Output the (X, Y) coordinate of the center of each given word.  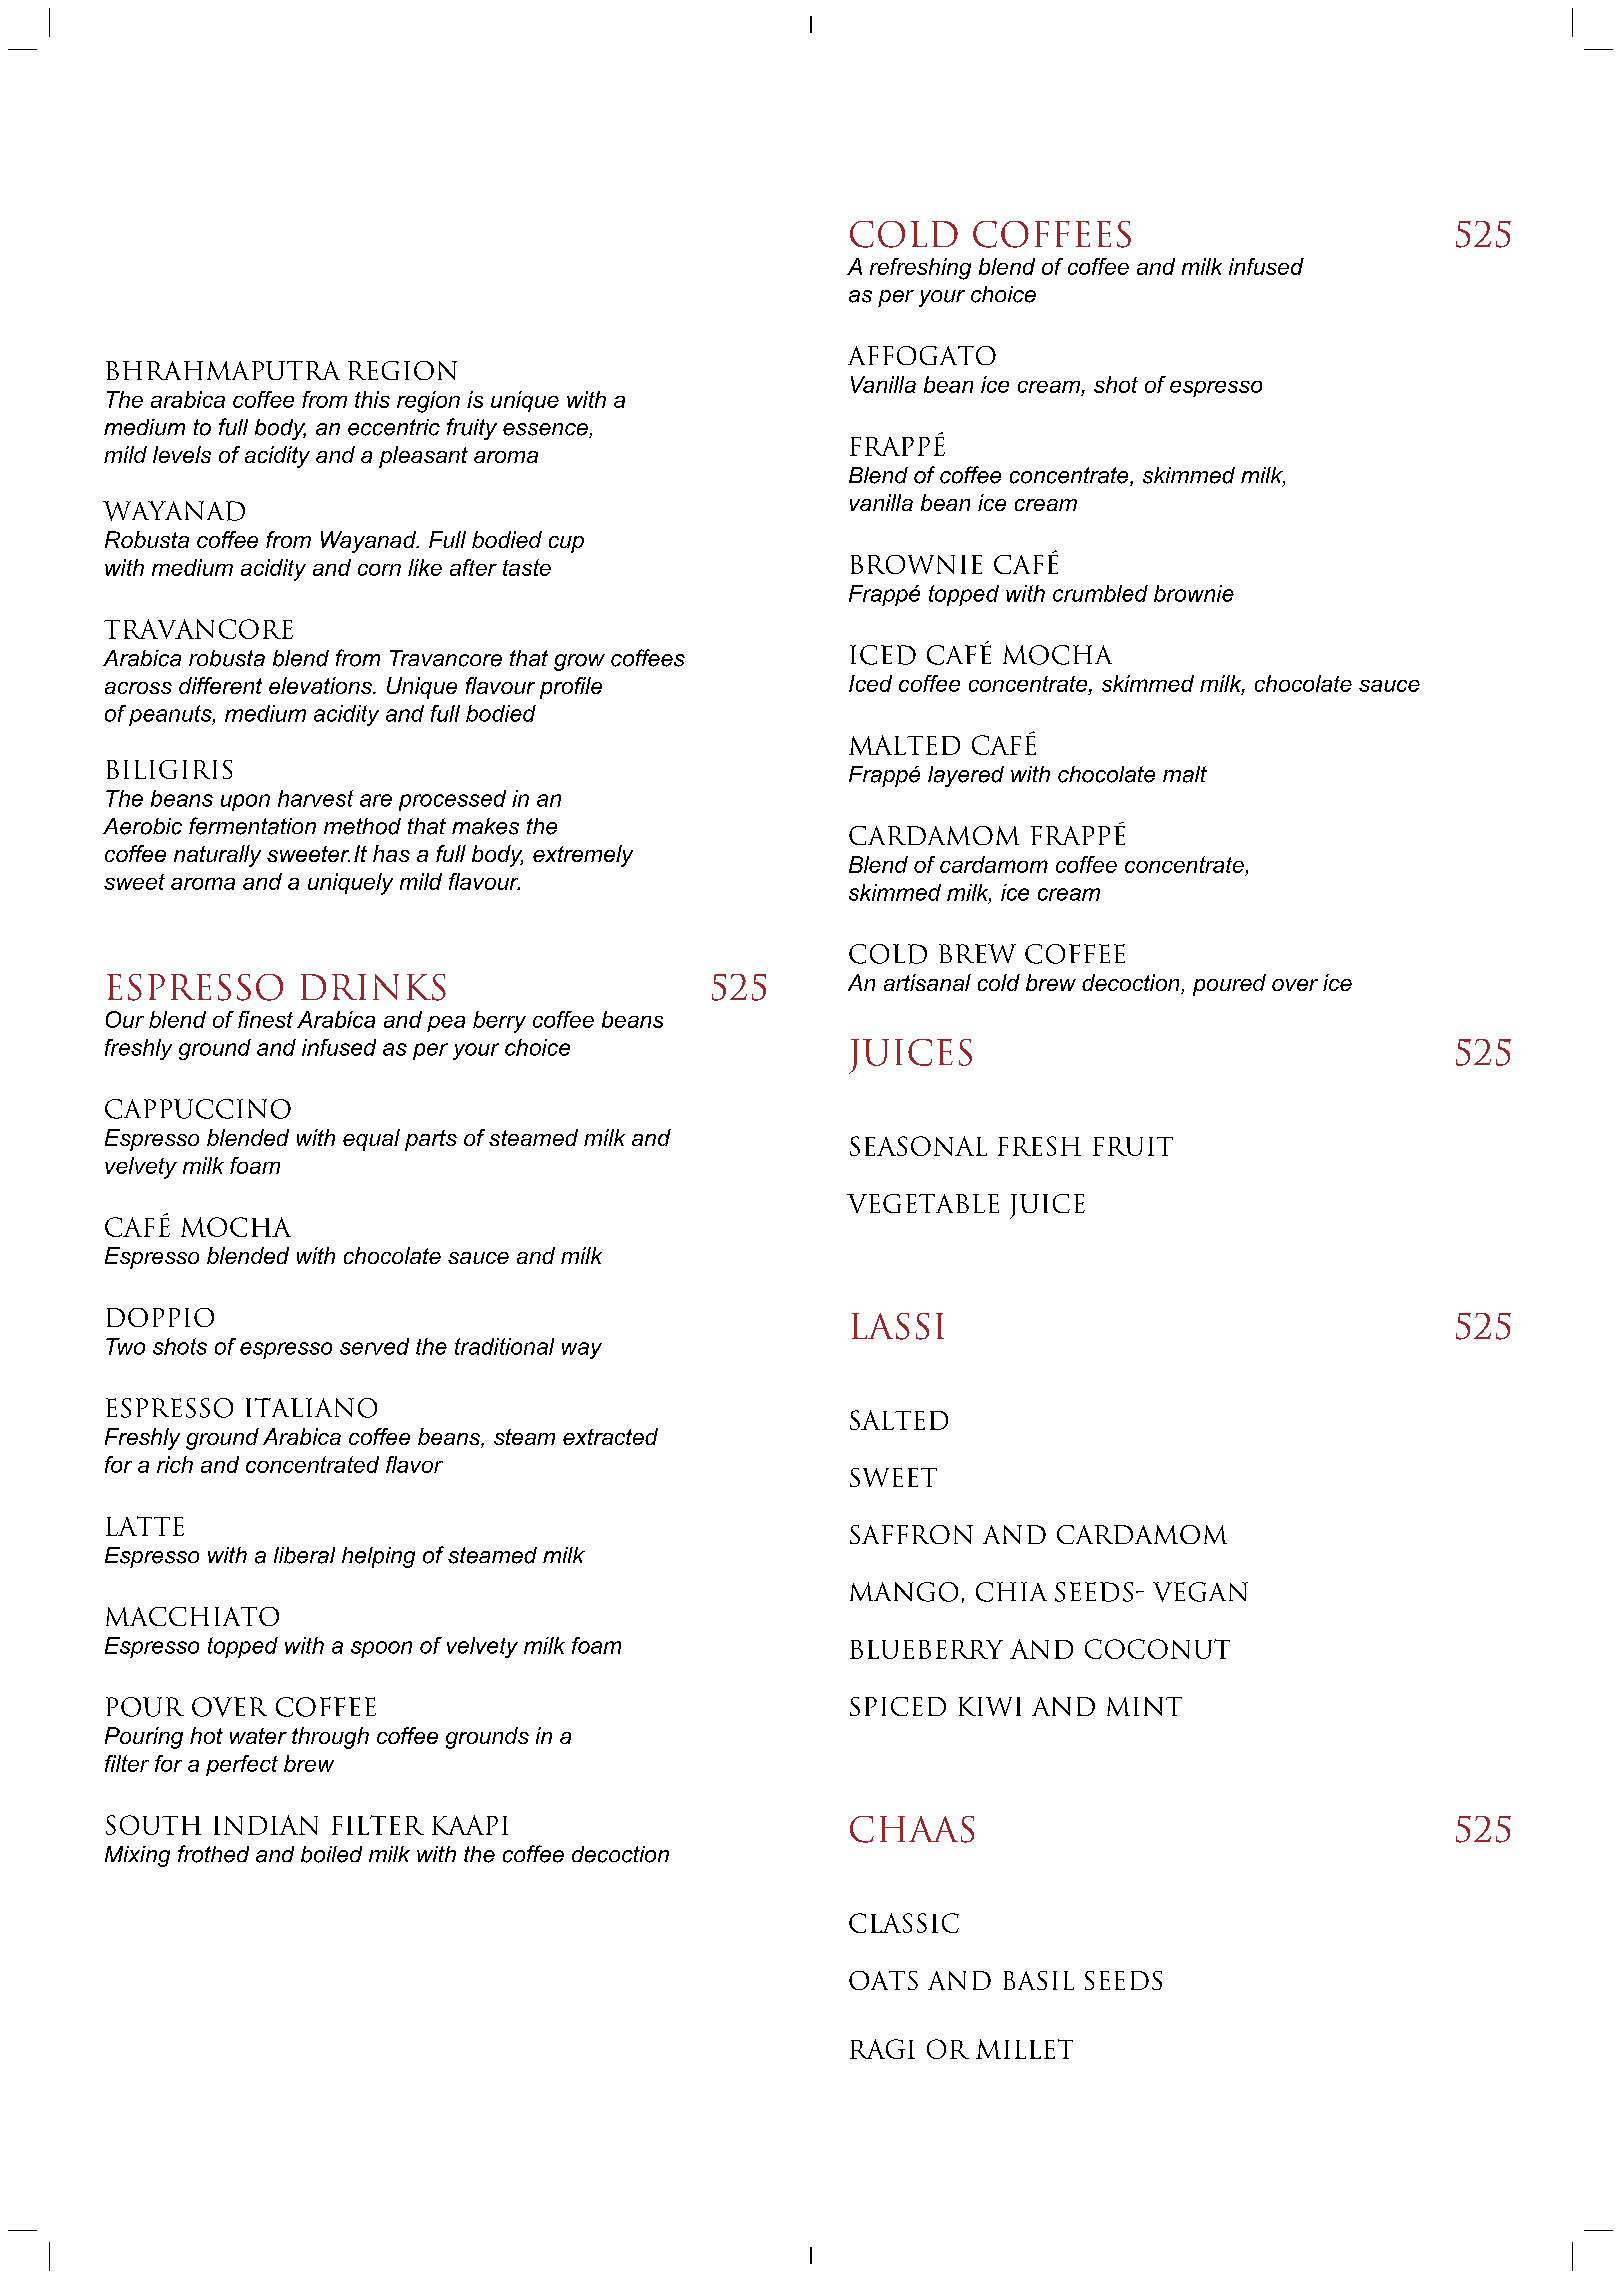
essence (546, 430)
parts (431, 1140)
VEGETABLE (923, 1203)
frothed (213, 1854)
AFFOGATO (922, 355)
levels (182, 454)
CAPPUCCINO (198, 1109)
